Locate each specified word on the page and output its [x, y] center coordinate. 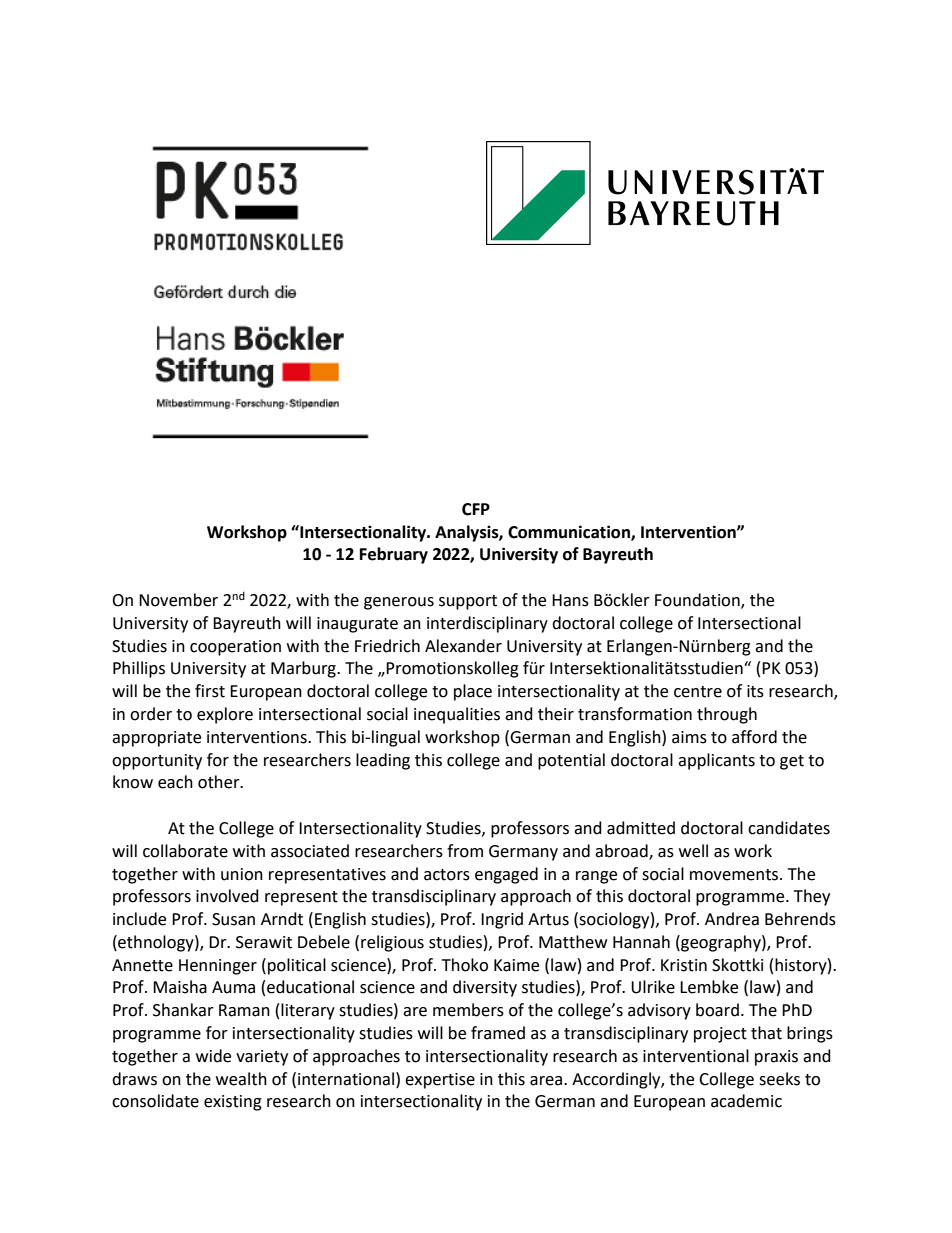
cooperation [235, 648]
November [178, 600]
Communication [570, 532]
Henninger [218, 967]
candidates [789, 828]
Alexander [463, 646]
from [465, 851]
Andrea [732, 919]
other [220, 782]
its [755, 691]
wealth [241, 1079]
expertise [440, 1081]
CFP [476, 509]
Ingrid [502, 920]
